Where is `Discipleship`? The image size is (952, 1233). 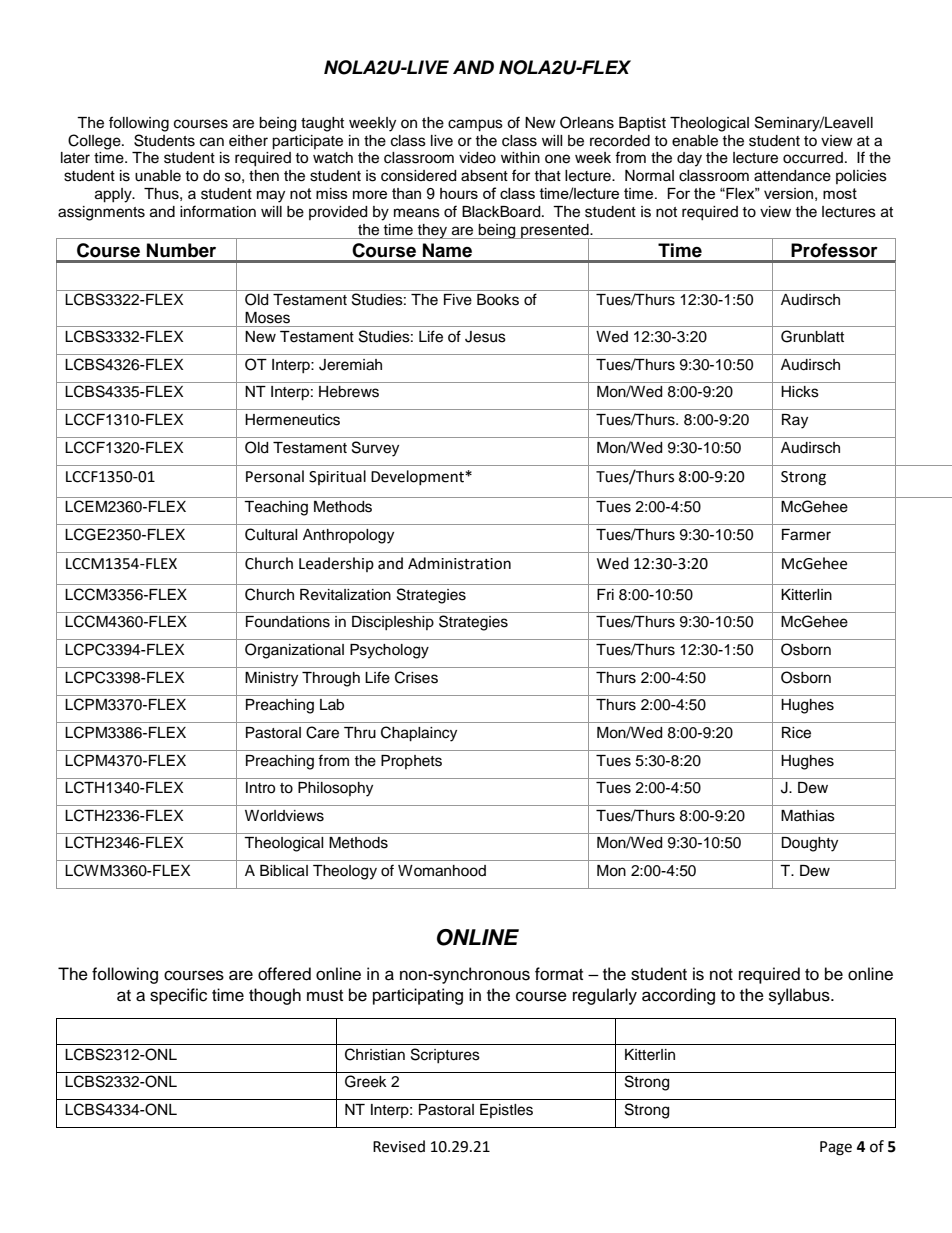 Discipleship is located at coordinates (393, 623).
